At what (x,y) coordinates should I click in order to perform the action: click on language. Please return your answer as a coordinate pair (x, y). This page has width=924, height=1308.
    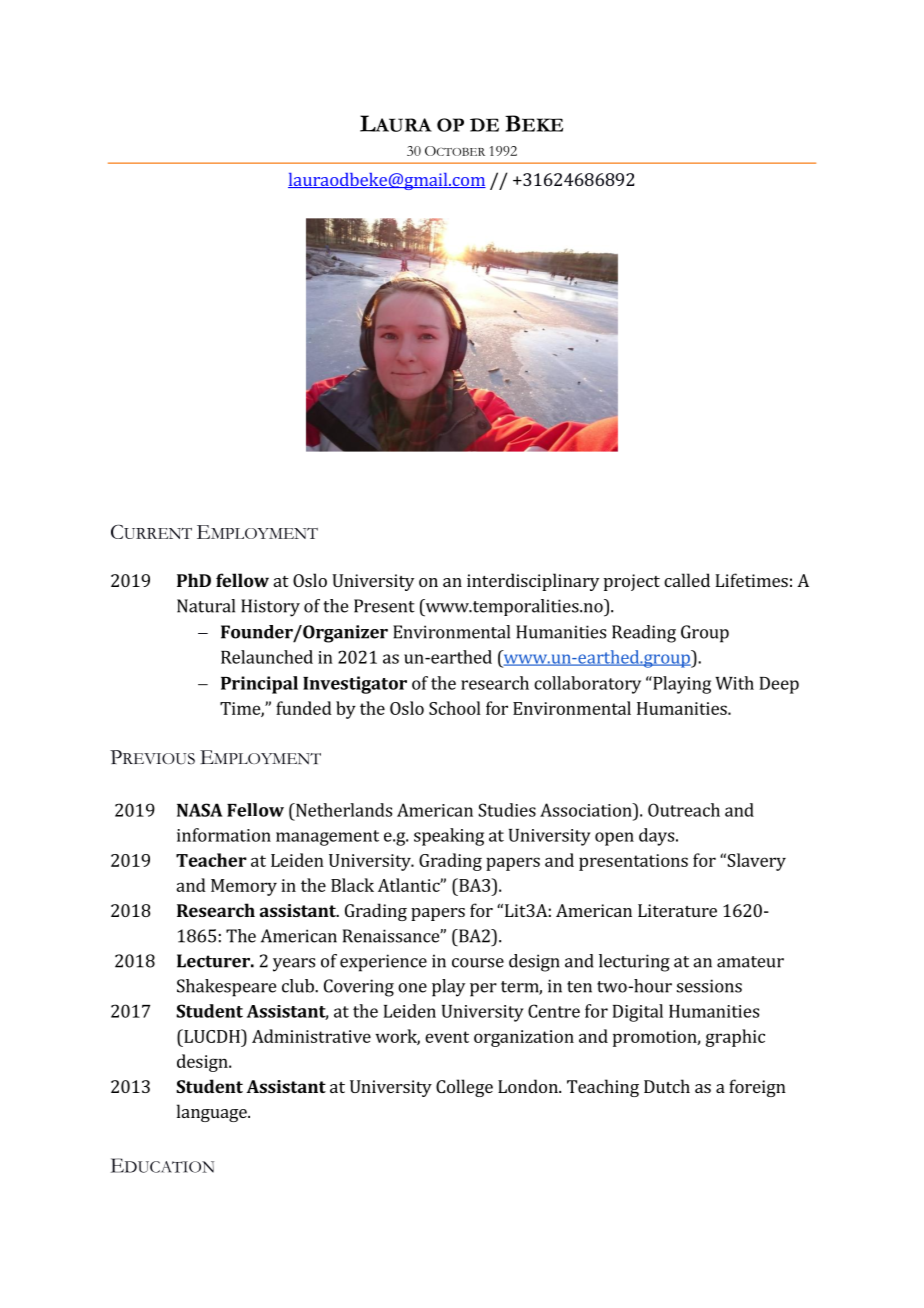
    Looking at the image, I should click on (213, 1113).
